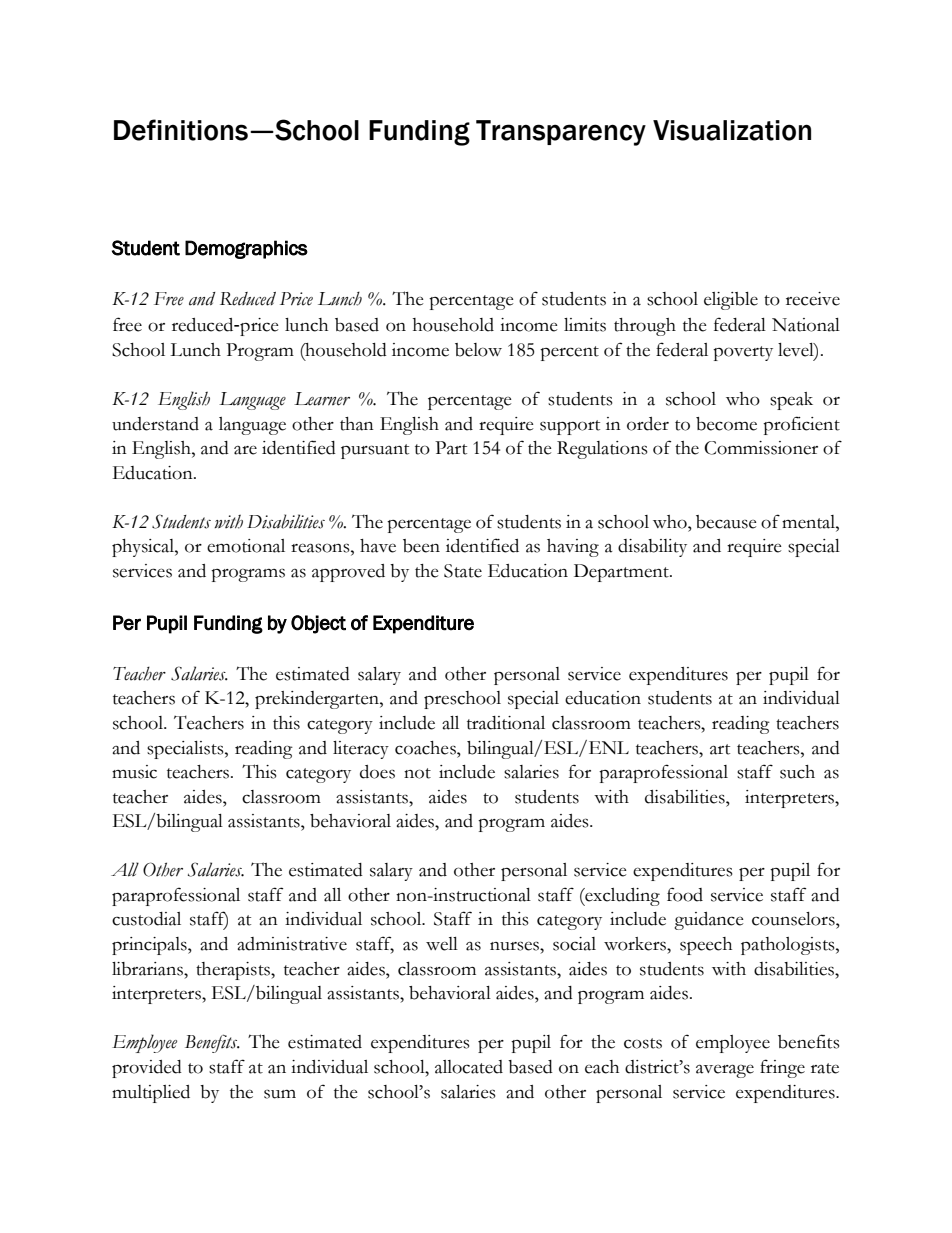  What do you see at coordinates (442, 944) in the screenshot?
I see `well` at bounding box center [442, 944].
